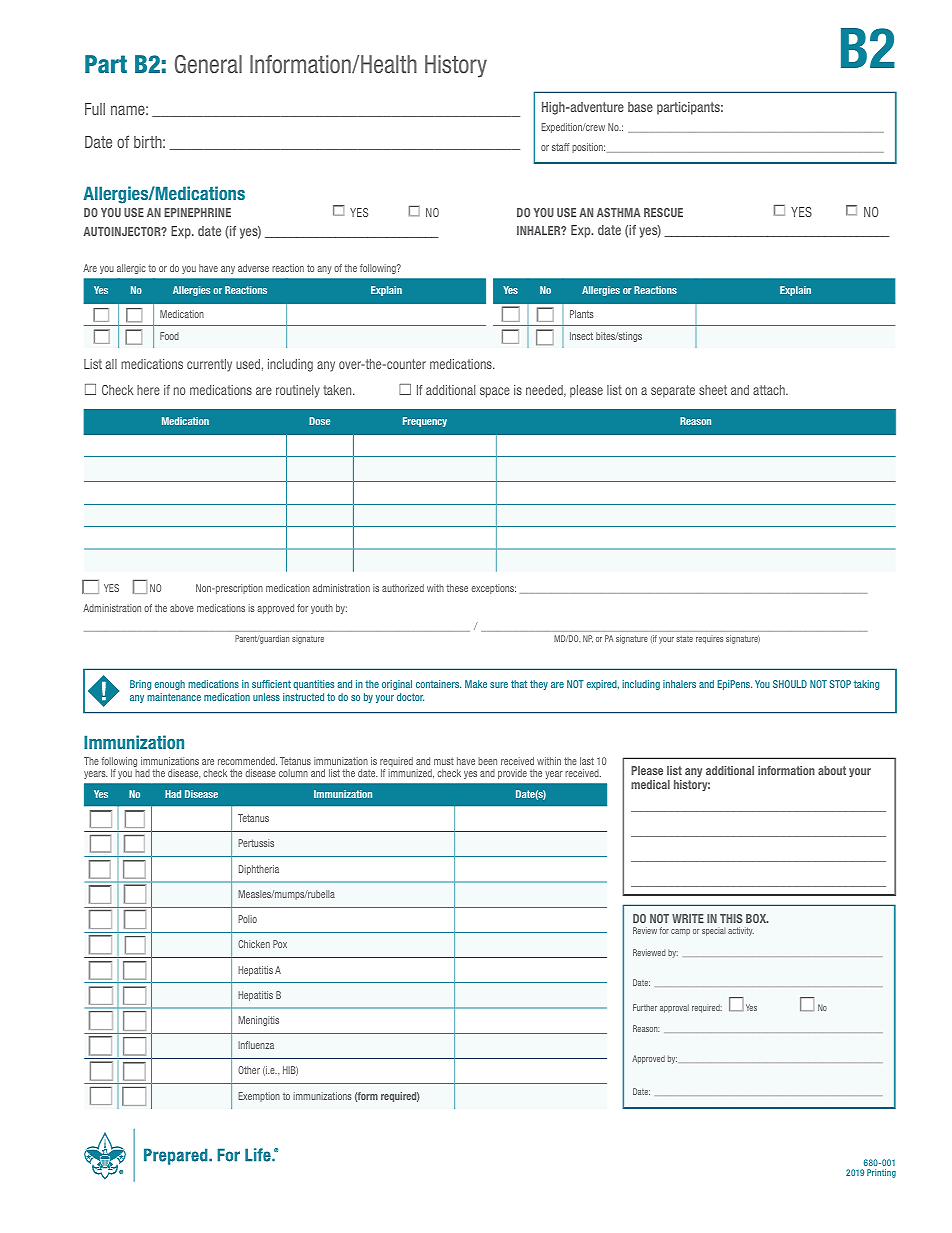  I want to click on requires, so click(709, 640).
